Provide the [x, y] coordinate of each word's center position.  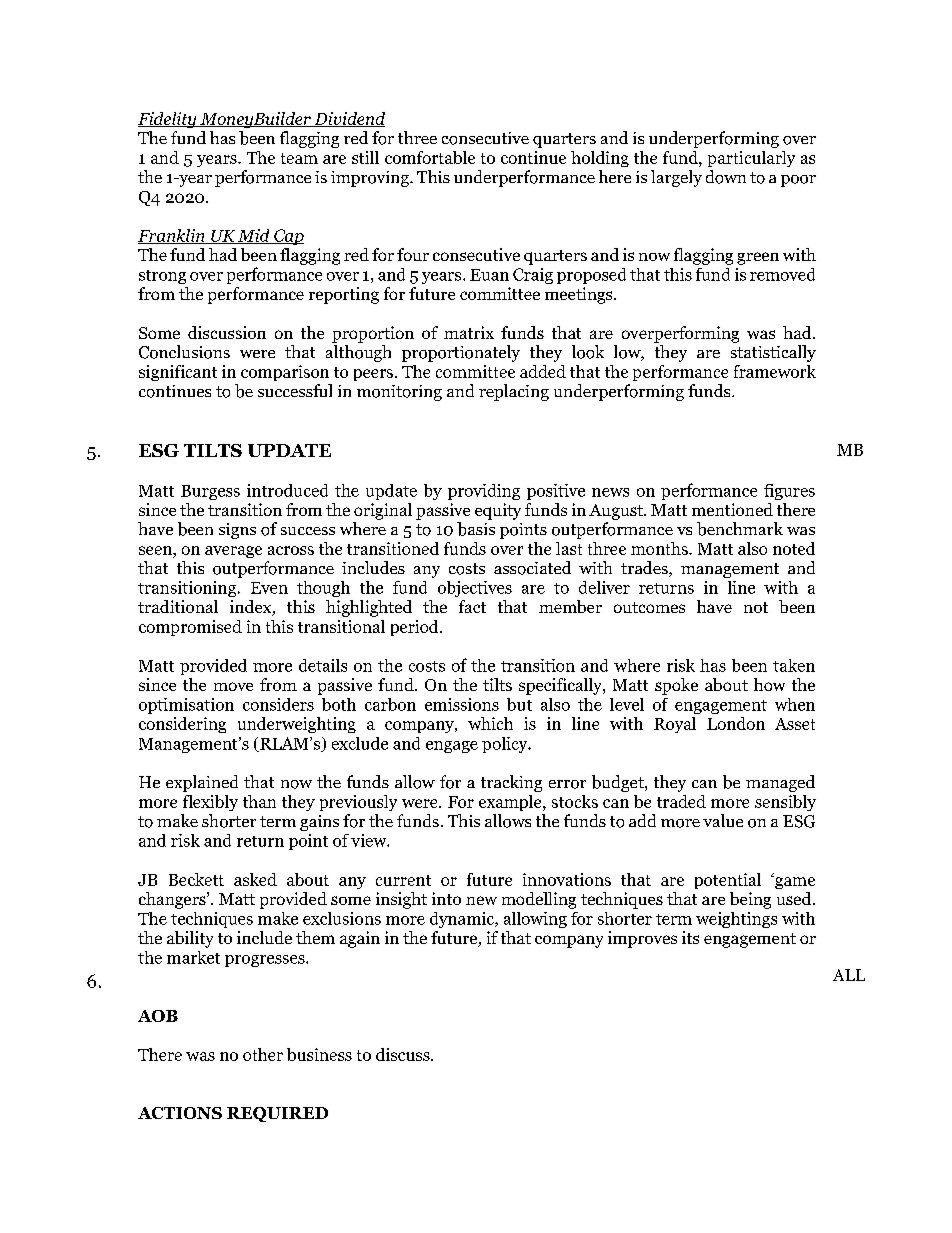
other [263, 1054]
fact [472, 606]
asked [255, 879]
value [723, 820]
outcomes [649, 607]
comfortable [430, 157]
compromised [190, 628]
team [299, 158]
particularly [751, 159]
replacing [514, 392]
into [446, 898]
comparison [285, 373]
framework [775, 371]
